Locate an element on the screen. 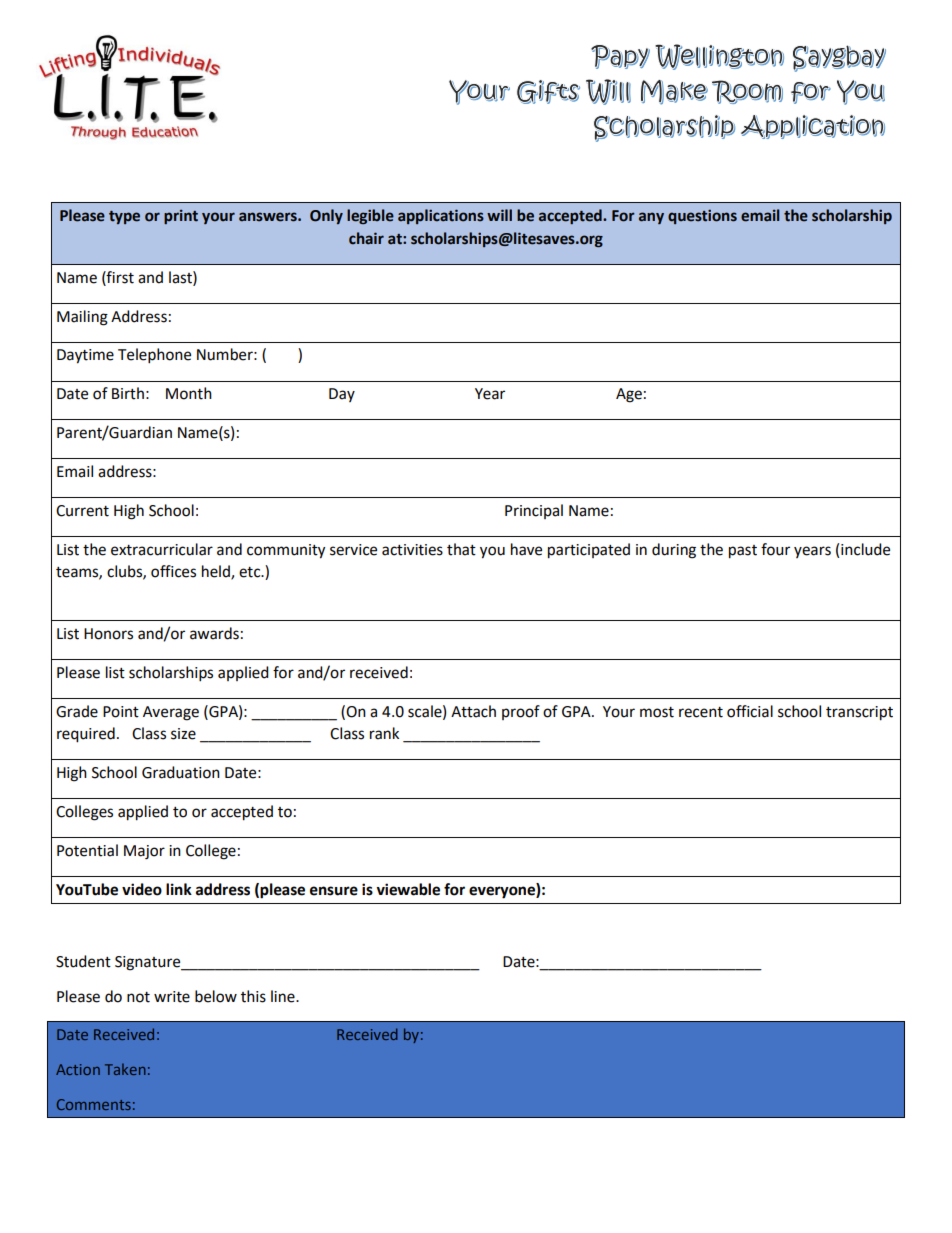 The height and width of the screenshot is (1233, 952). extracurricular is located at coordinates (162, 549).
